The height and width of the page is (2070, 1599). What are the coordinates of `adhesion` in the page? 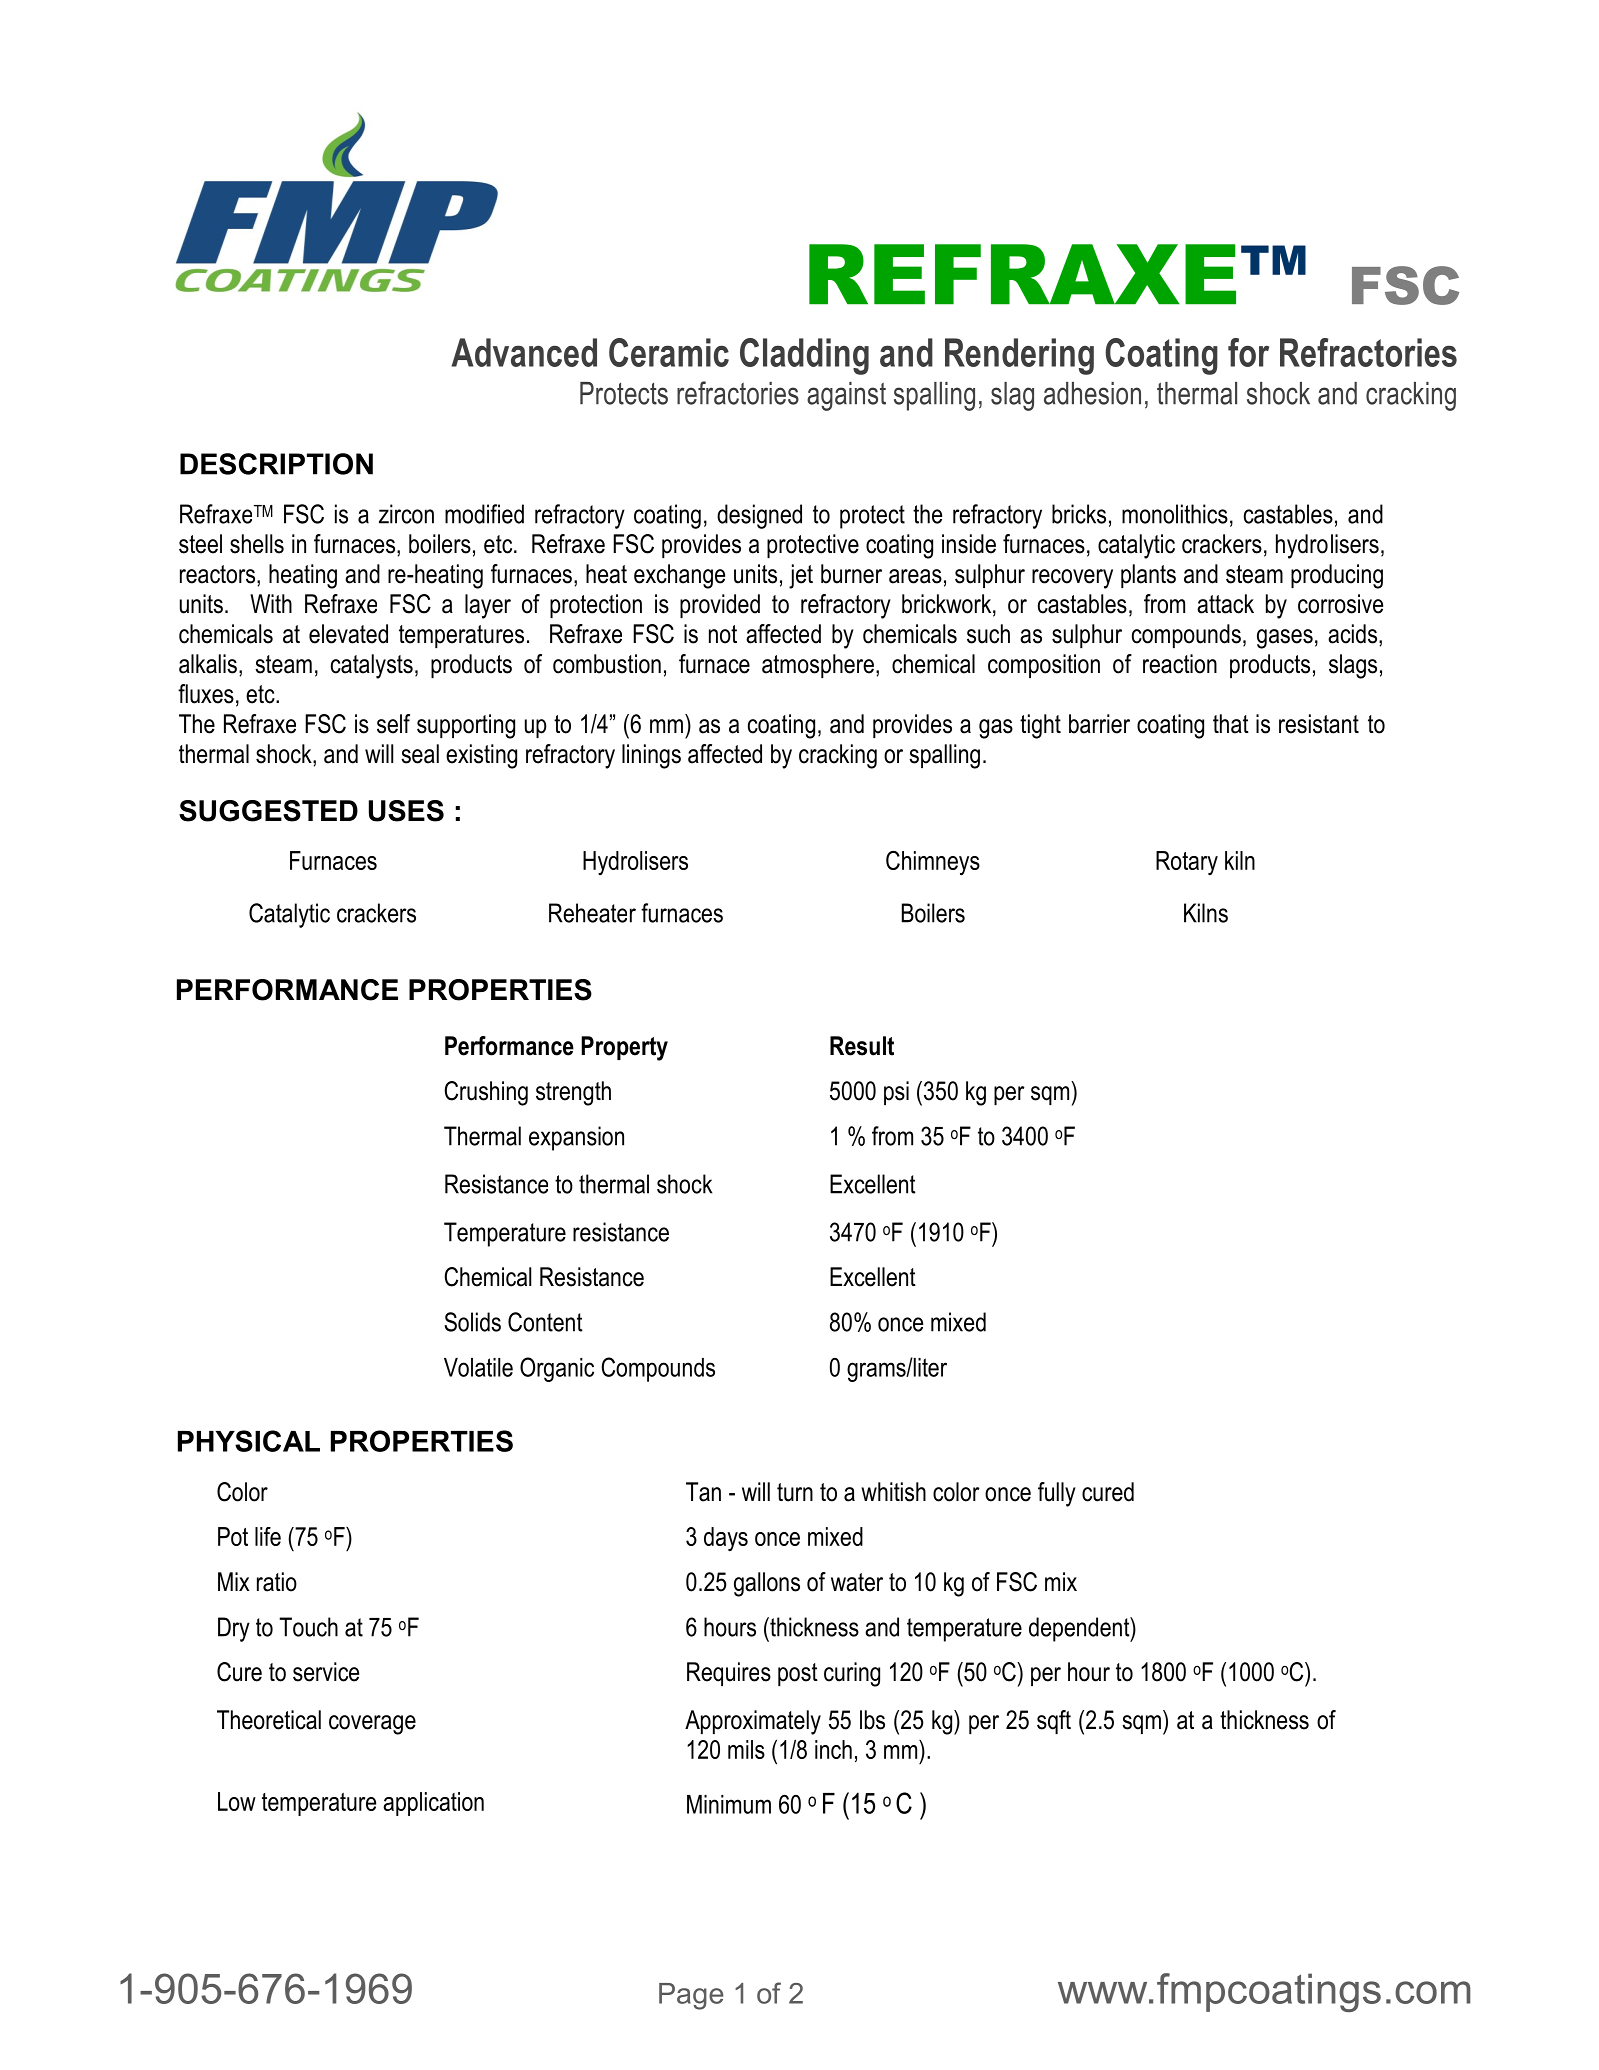 It's located at (1092, 393).
